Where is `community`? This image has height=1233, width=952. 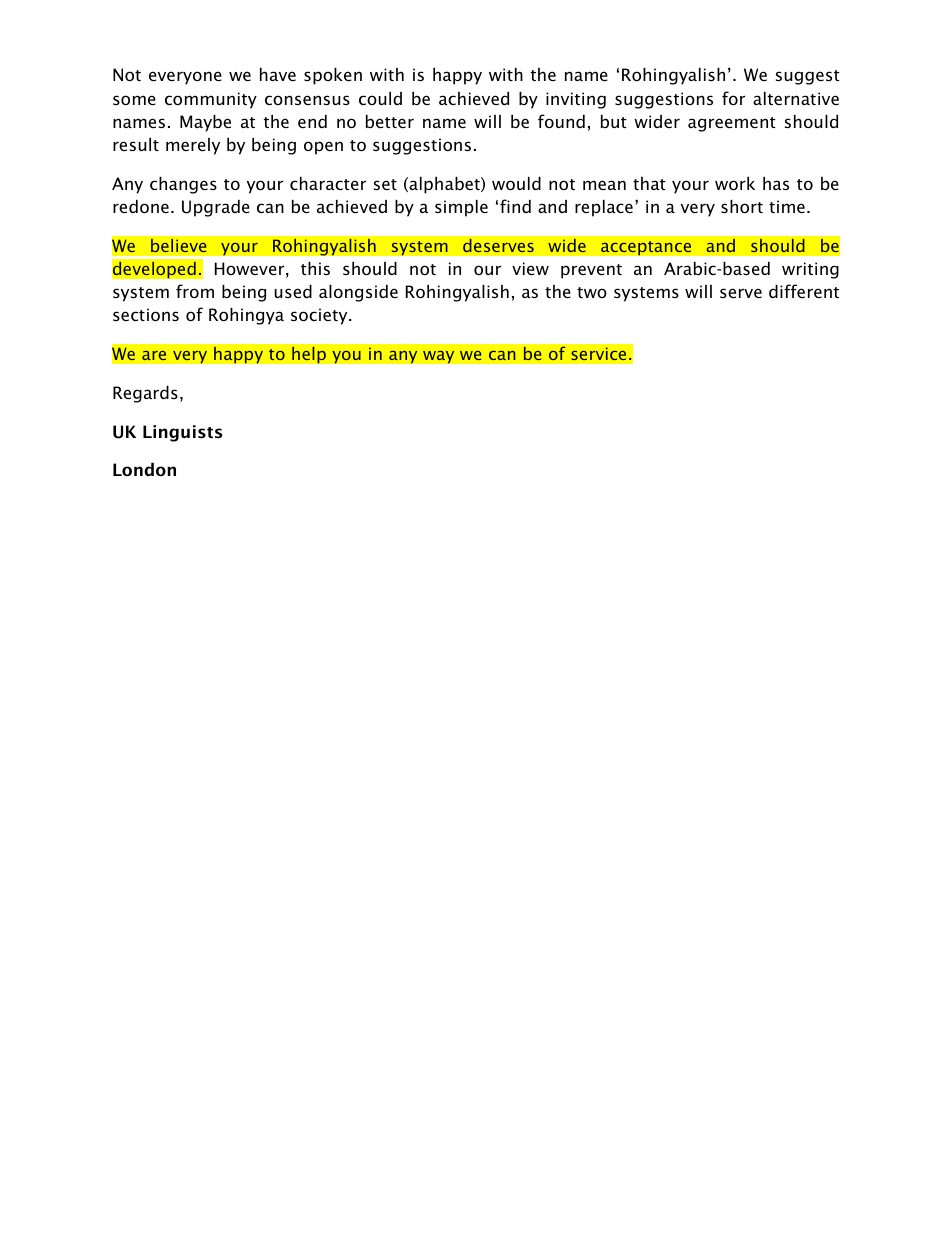 community is located at coordinates (211, 100).
